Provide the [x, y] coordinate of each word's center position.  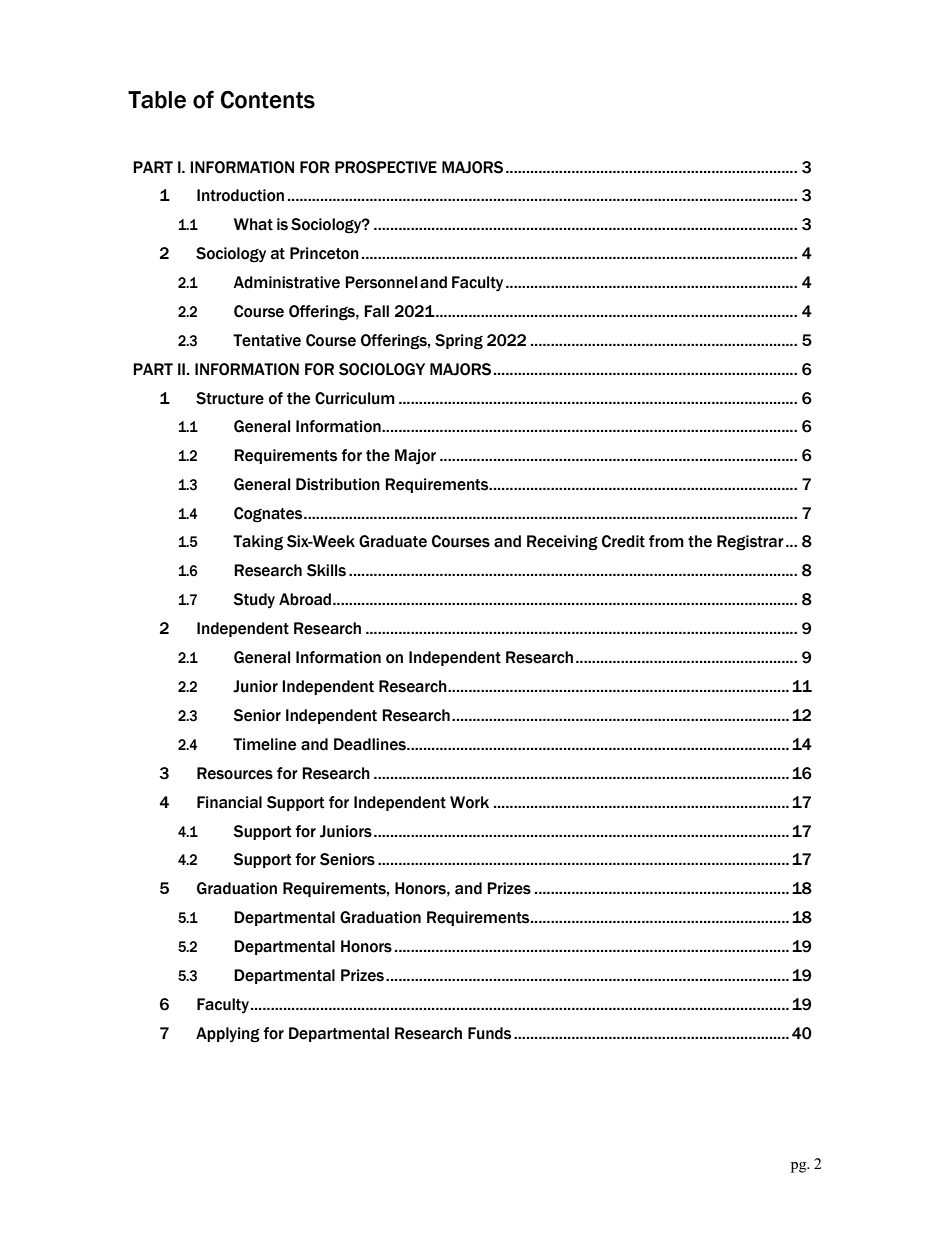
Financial [229, 802]
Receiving [562, 543]
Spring [459, 342]
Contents [268, 99]
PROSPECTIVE [386, 167]
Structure [230, 398]
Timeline [264, 744]
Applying [228, 1035]
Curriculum [355, 398]
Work [469, 802]
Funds [489, 1033]
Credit [623, 541]
